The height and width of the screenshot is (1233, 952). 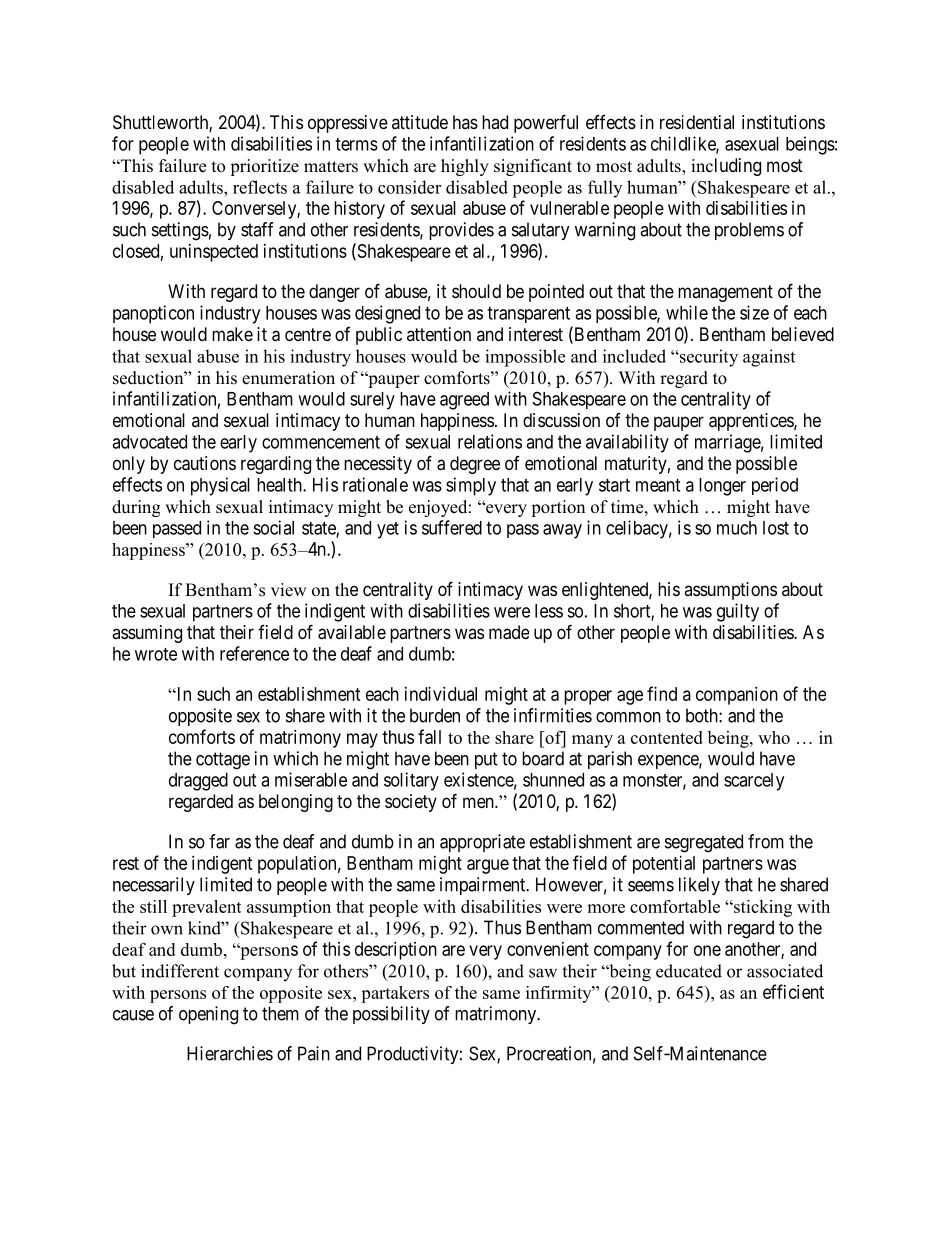 I want to click on educated, so click(x=689, y=971).
